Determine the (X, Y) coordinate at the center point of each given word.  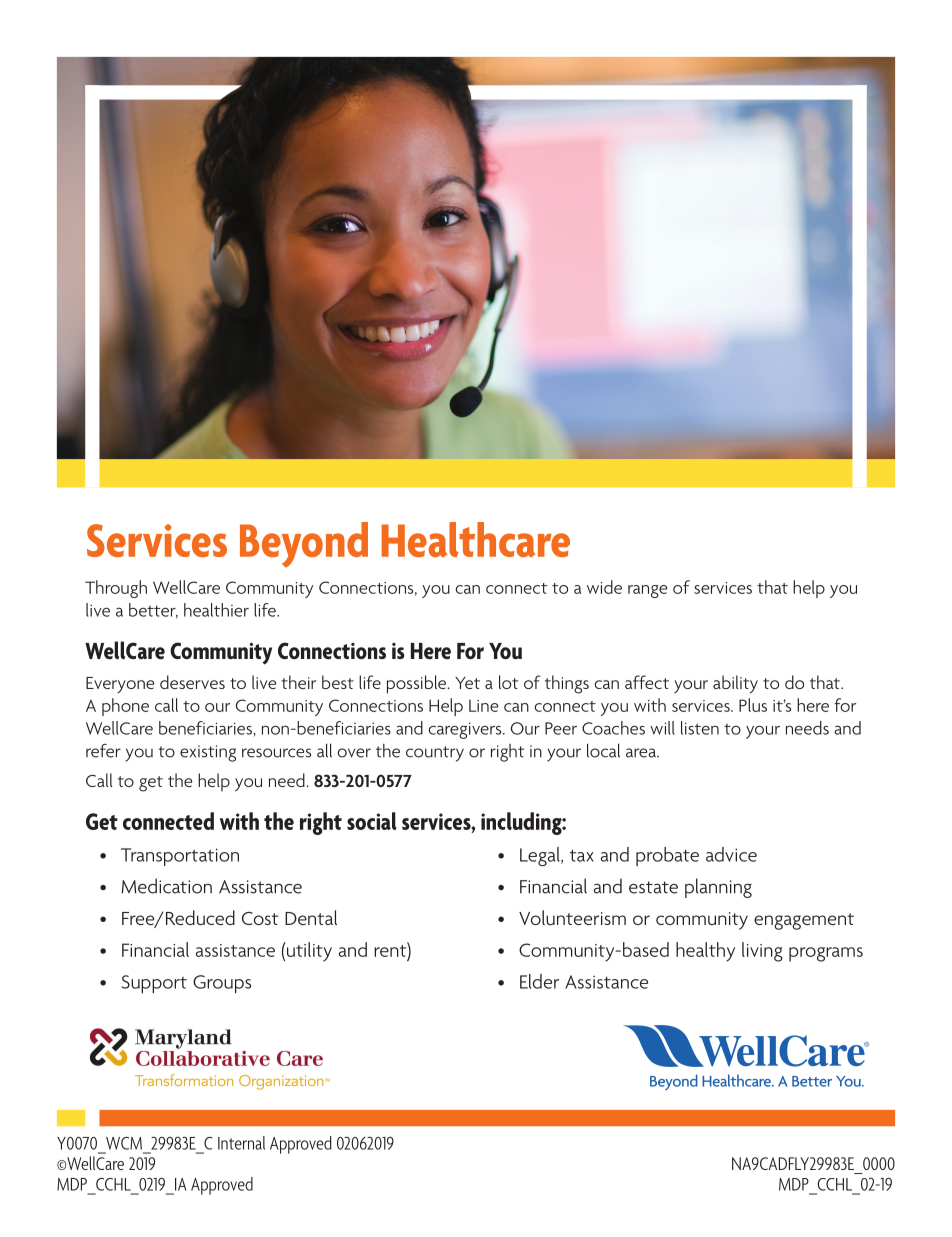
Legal (541, 856)
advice (731, 854)
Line (484, 705)
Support (154, 984)
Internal (241, 1143)
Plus (753, 705)
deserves (192, 682)
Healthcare (476, 539)
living (762, 952)
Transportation (180, 857)
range (648, 591)
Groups (222, 984)
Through (116, 589)
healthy (705, 952)
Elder (539, 981)
